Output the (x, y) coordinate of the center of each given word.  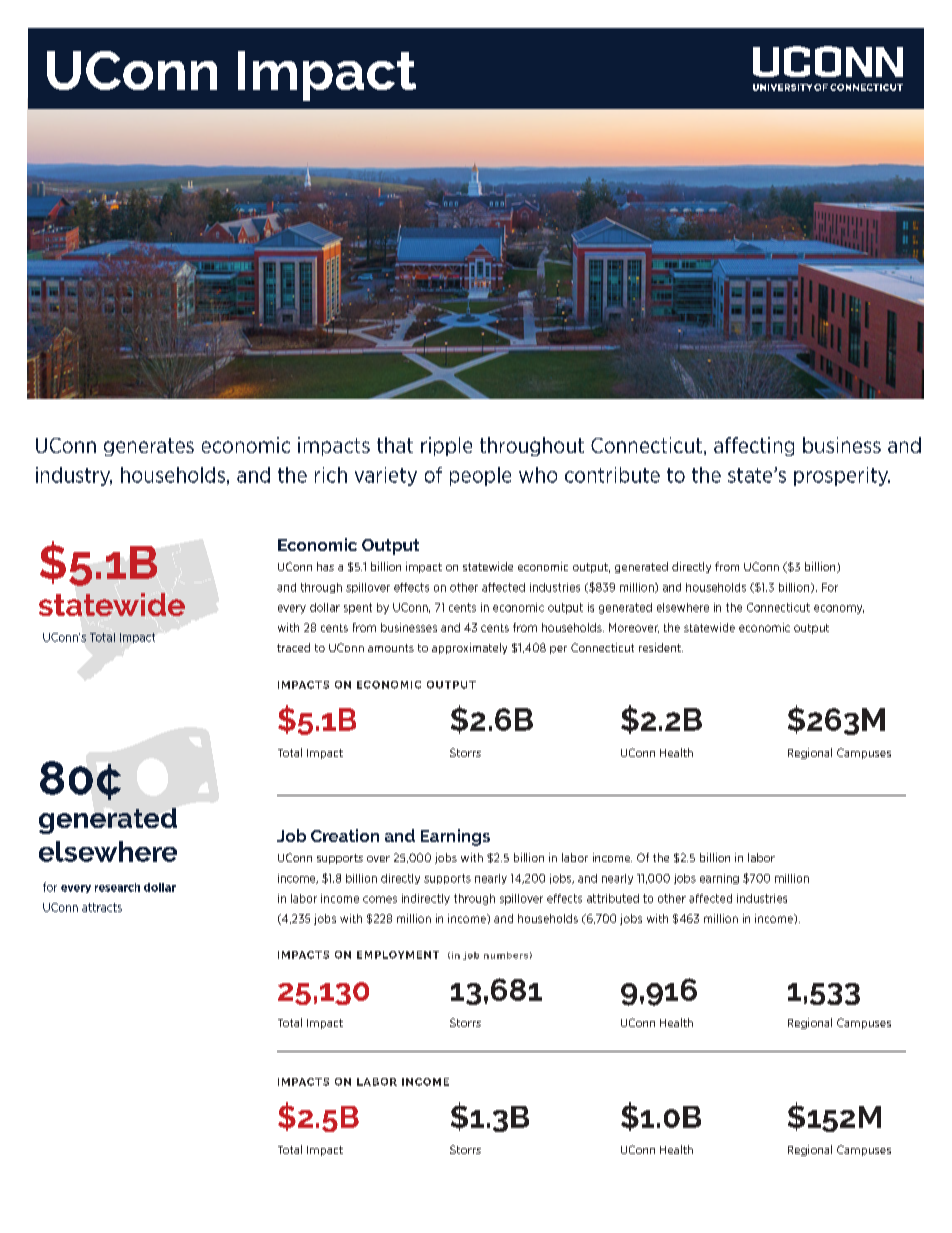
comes (380, 899)
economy (839, 609)
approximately (469, 648)
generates (149, 447)
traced (293, 647)
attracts (102, 907)
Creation (345, 835)
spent (358, 608)
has (325, 566)
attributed (613, 898)
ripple (446, 446)
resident (661, 647)
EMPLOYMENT (398, 955)
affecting (754, 446)
